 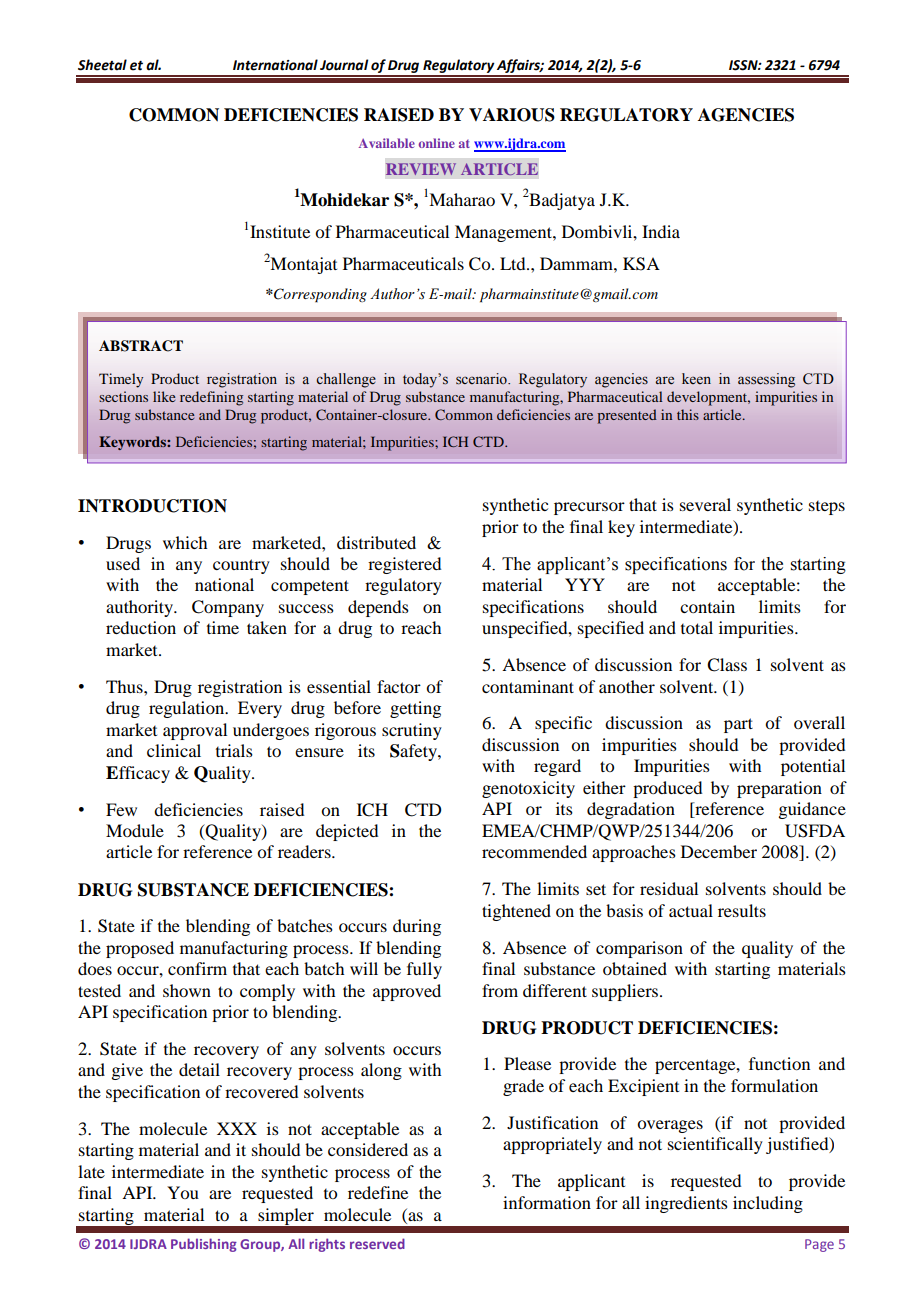 I want to click on recommended, so click(x=534, y=851).
